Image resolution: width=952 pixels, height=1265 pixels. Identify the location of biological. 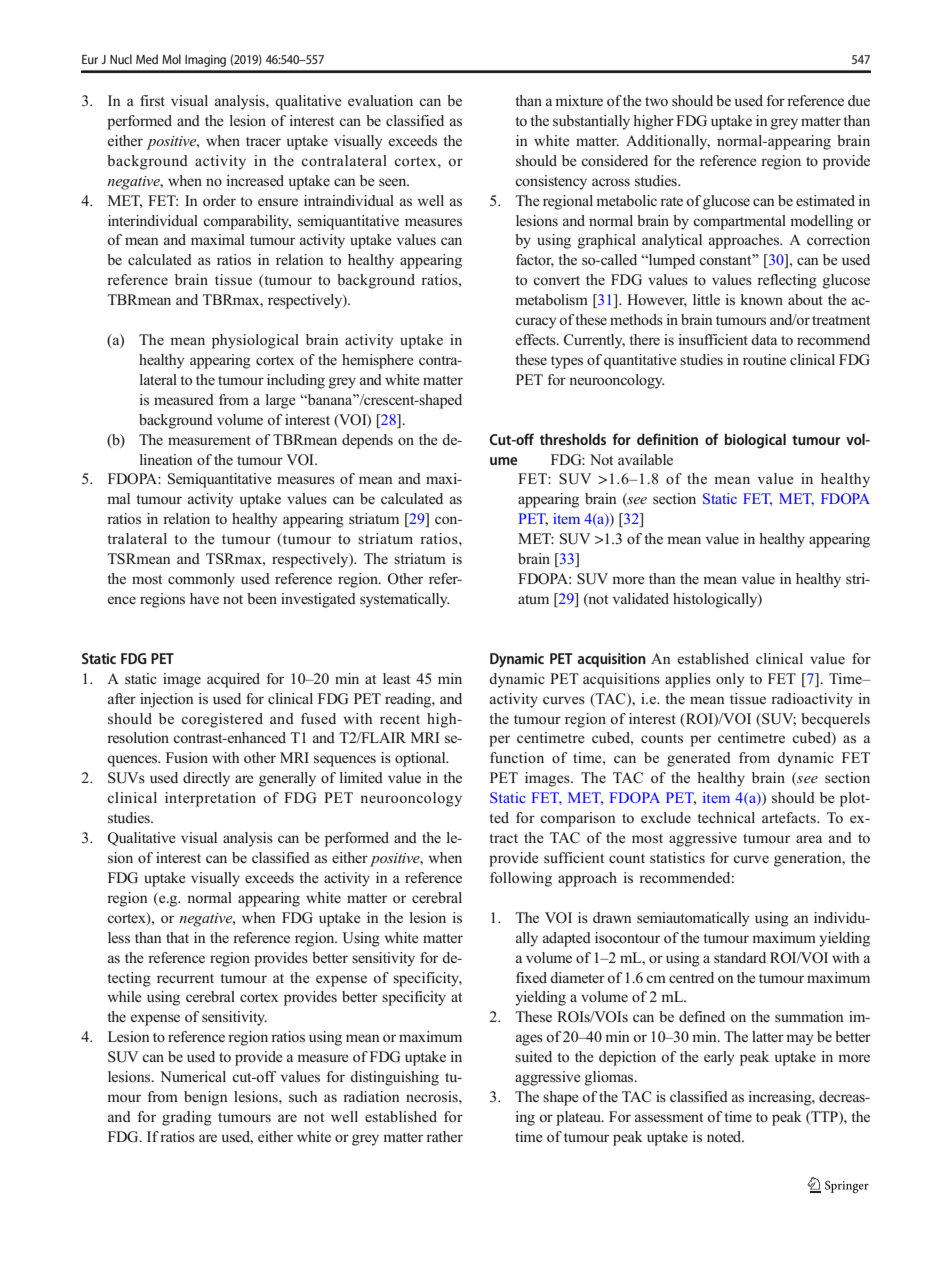
(755, 441).
